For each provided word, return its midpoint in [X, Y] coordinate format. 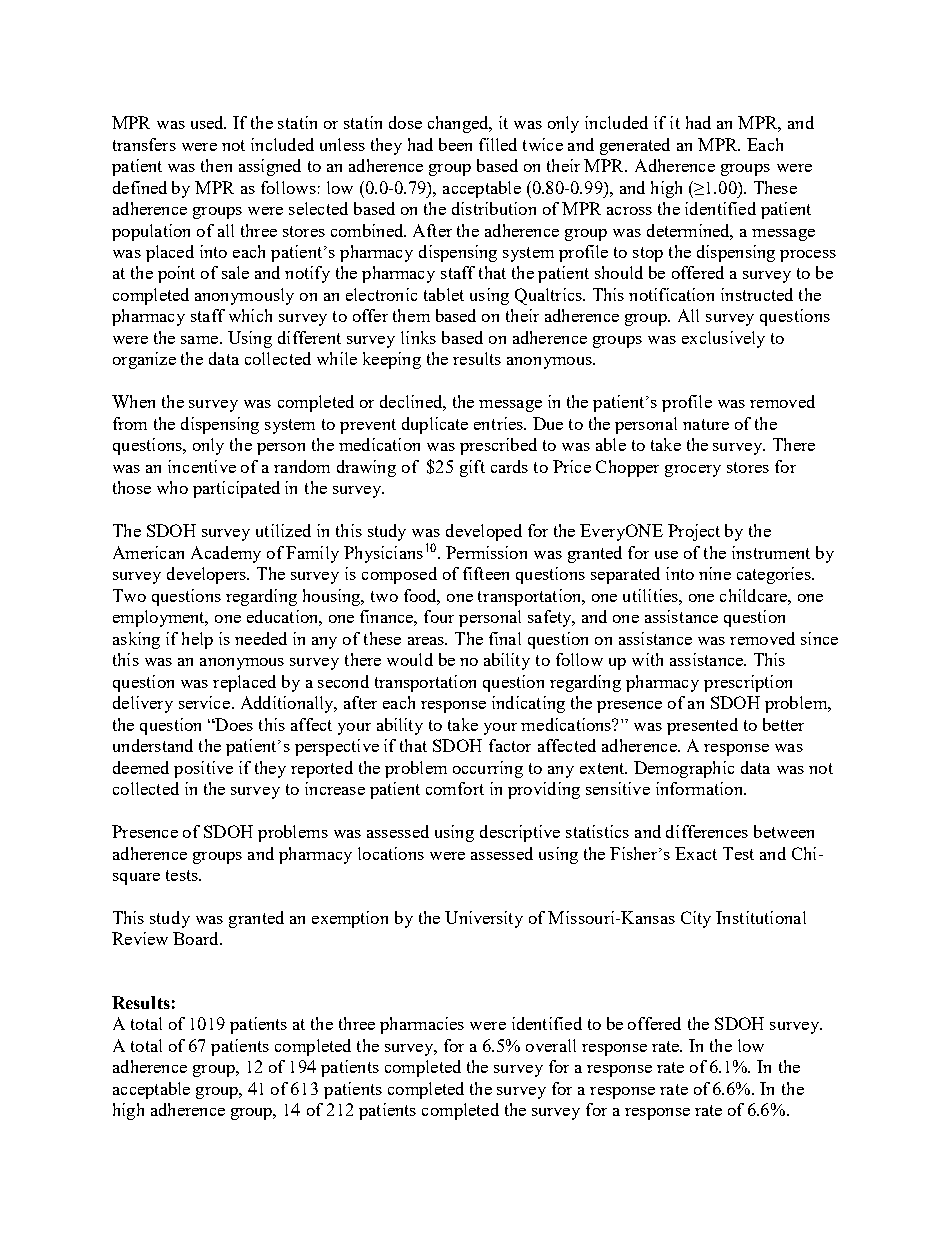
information [700, 788]
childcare [754, 595]
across [629, 211]
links [418, 337]
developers [208, 575]
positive [203, 769]
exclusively [723, 339]
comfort [455, 788]
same [201, 340]
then [216, 165]
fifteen [486, 573]
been [455, 144]
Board [197, 938]
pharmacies [422, 1025]
